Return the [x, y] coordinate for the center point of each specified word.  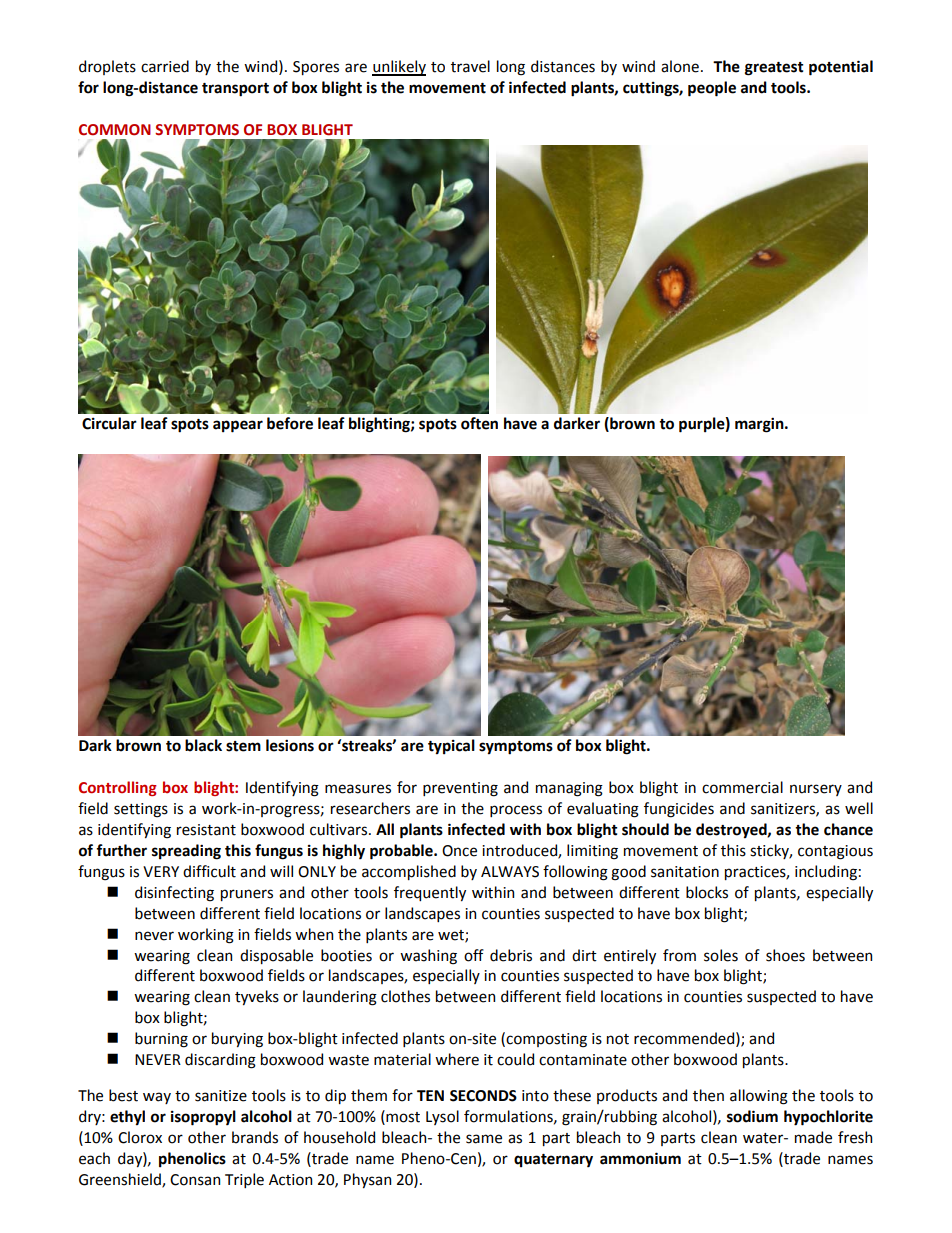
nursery [816, 790]
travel [470, 66]
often [479, 423]
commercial [742, 787]
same [484, 1139]
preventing [460, 789]
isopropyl [203, 1118]
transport [235, 90]
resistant [206, 830]
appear [238, 426]
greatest [774, 69]
